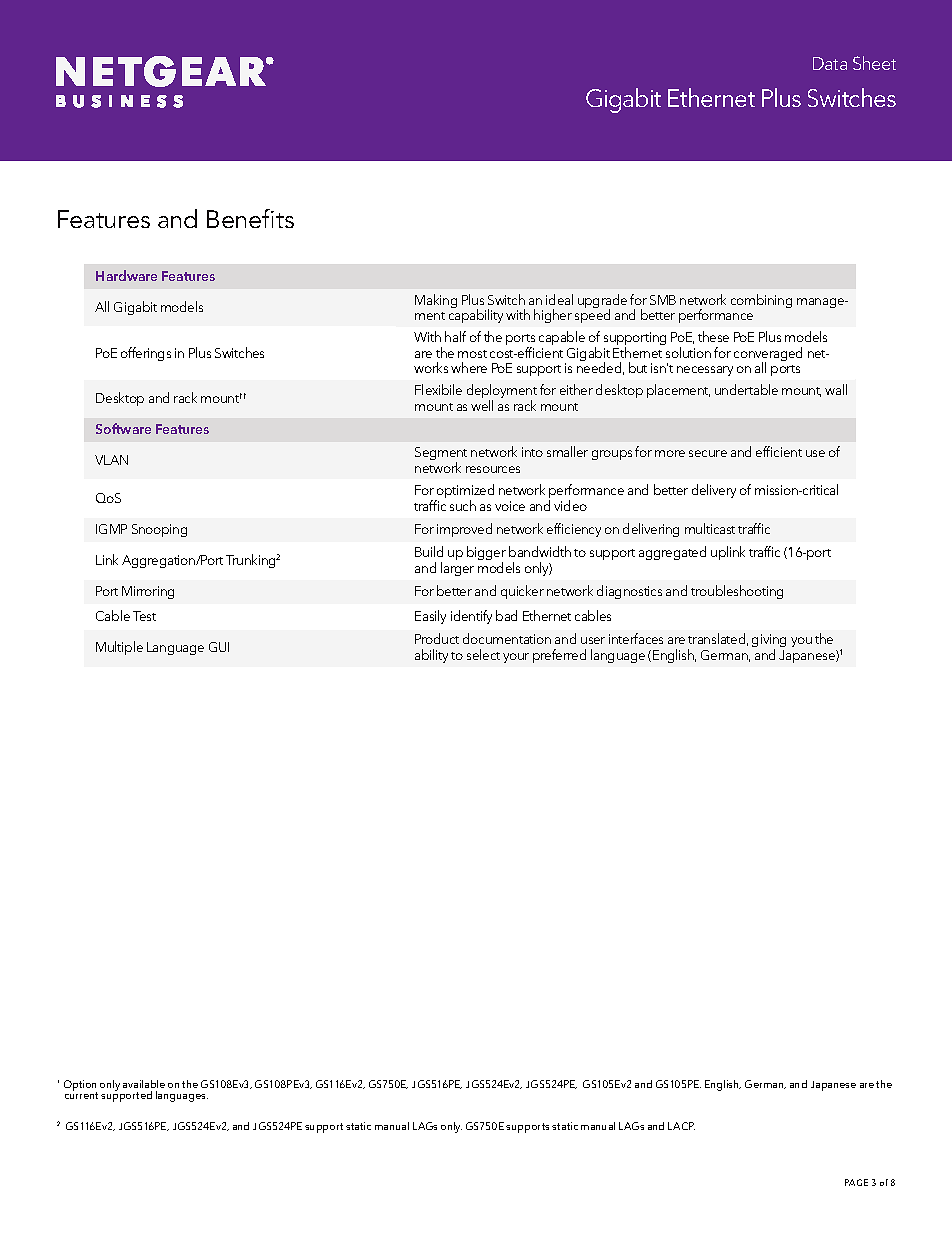 This page has width=952, height=1233. What do you see at coordinates (830, 63) in the page?
I see `Data` at bounding box center [830, 63].
